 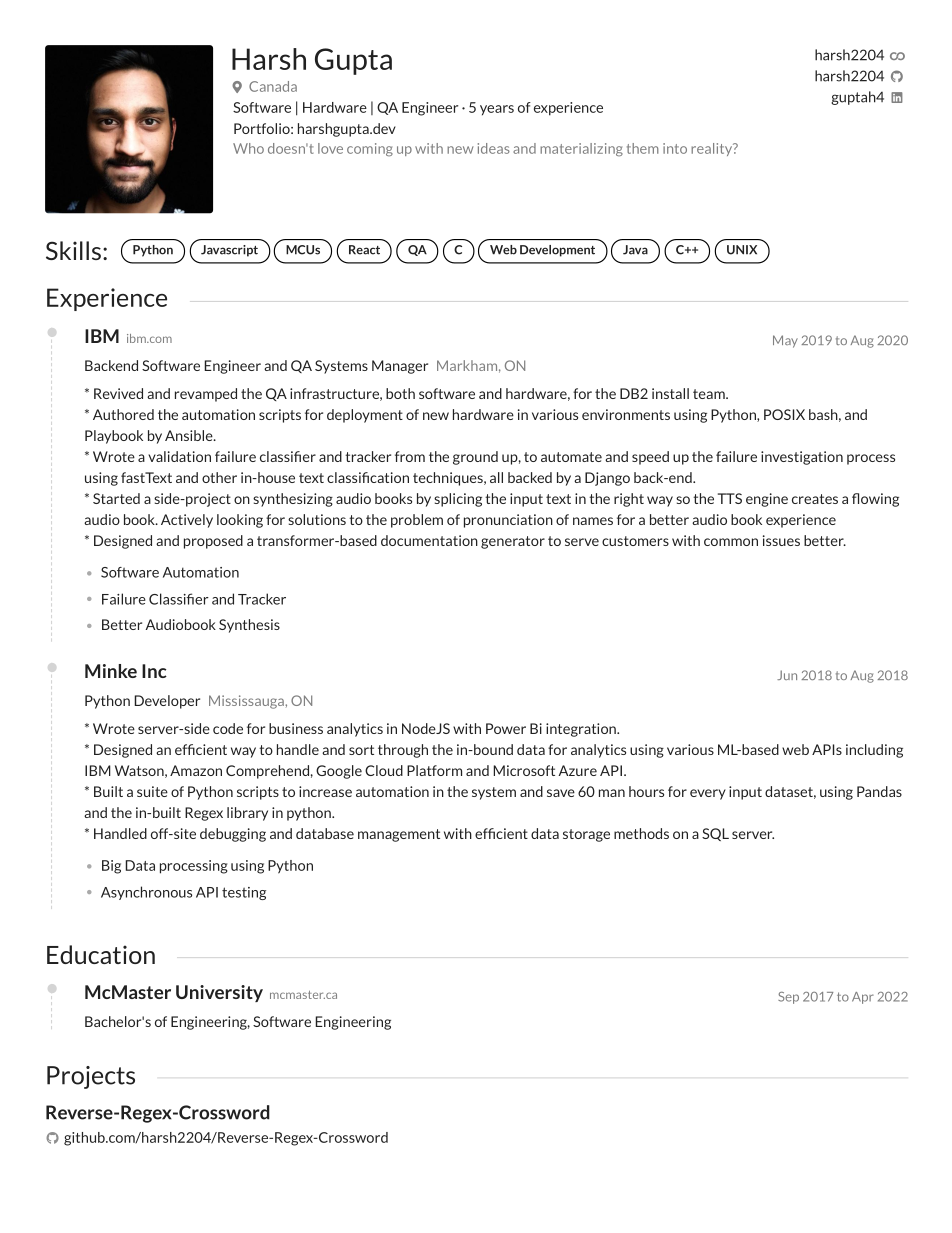 I want to click on Sep, so click(x=788, y=998).
